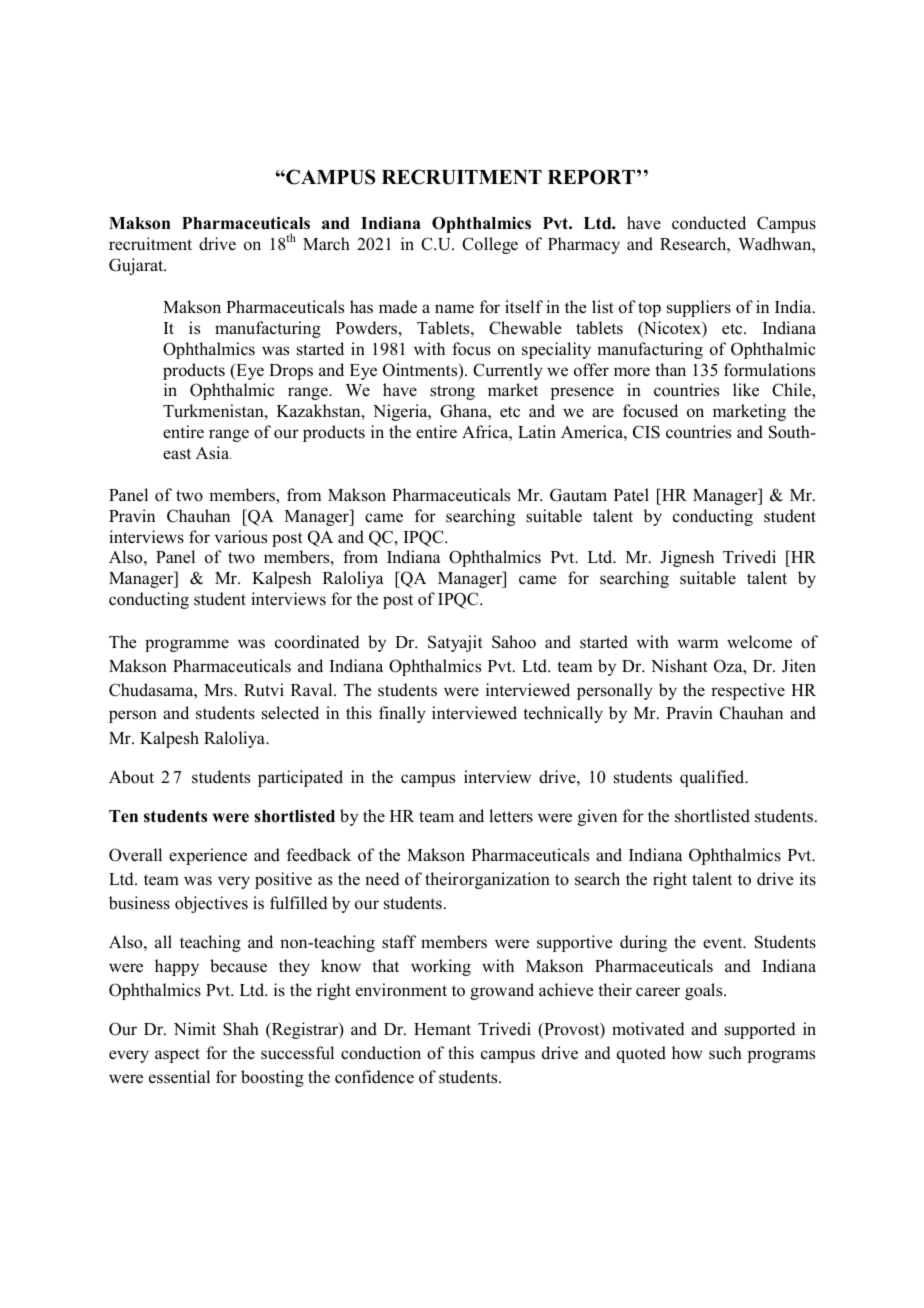 The image size is (924, 1308). I want to click on Gujarat, so click(137, 266).
